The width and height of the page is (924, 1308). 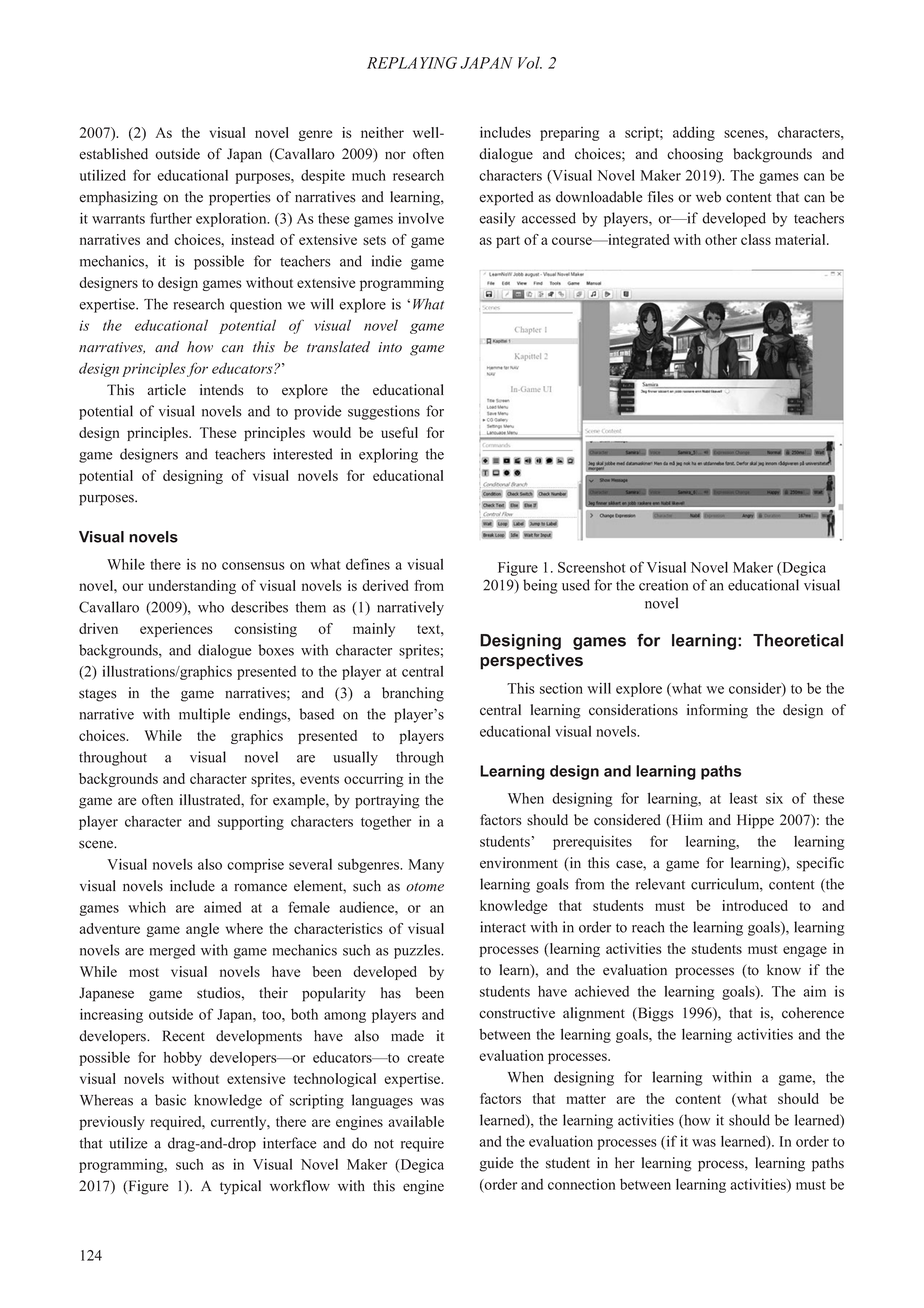 I want to click on basic, so click(x=170, y=1100).
